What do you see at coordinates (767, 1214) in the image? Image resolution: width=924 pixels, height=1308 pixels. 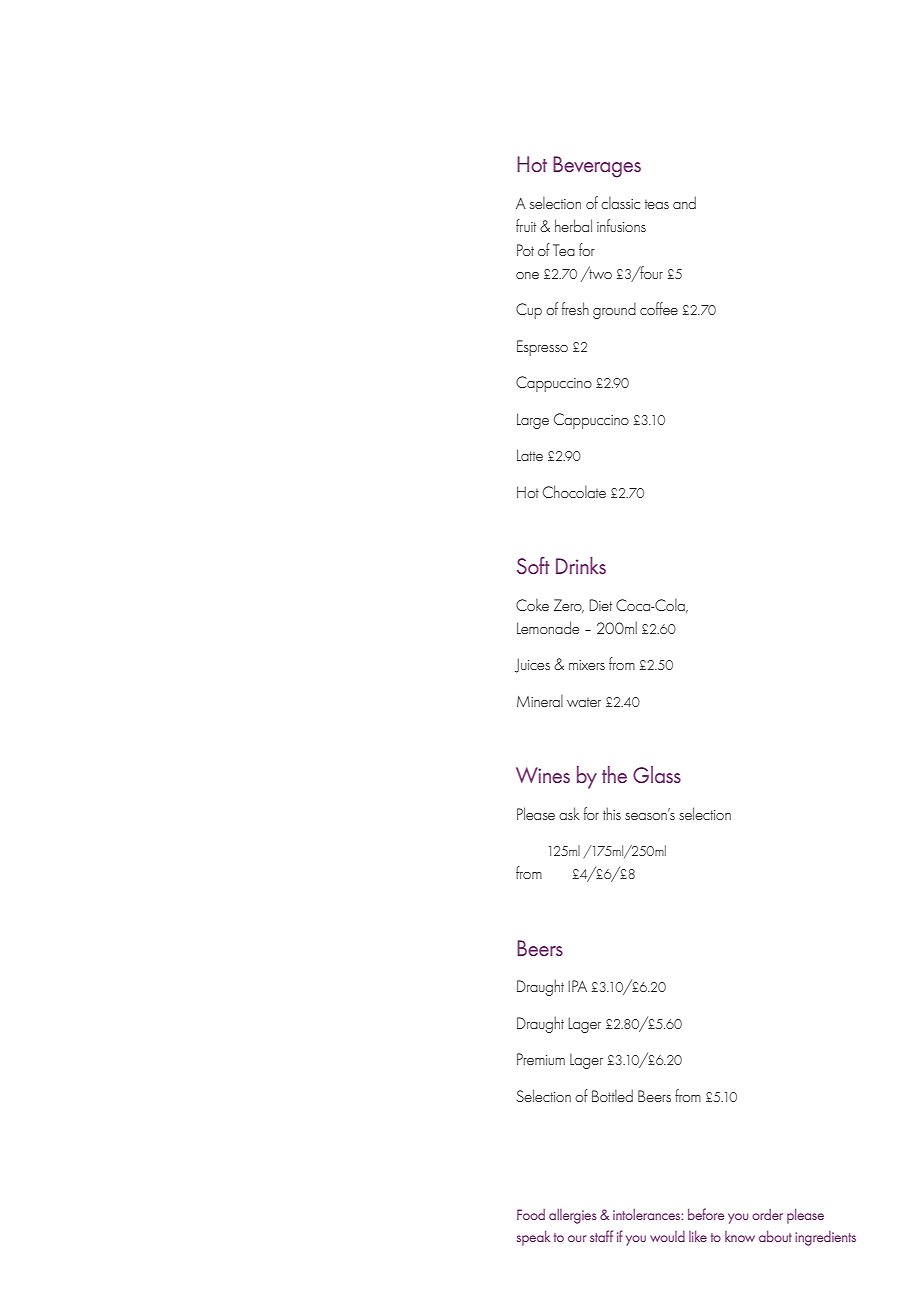 I see `order` at bounding box center [767, 1214].
